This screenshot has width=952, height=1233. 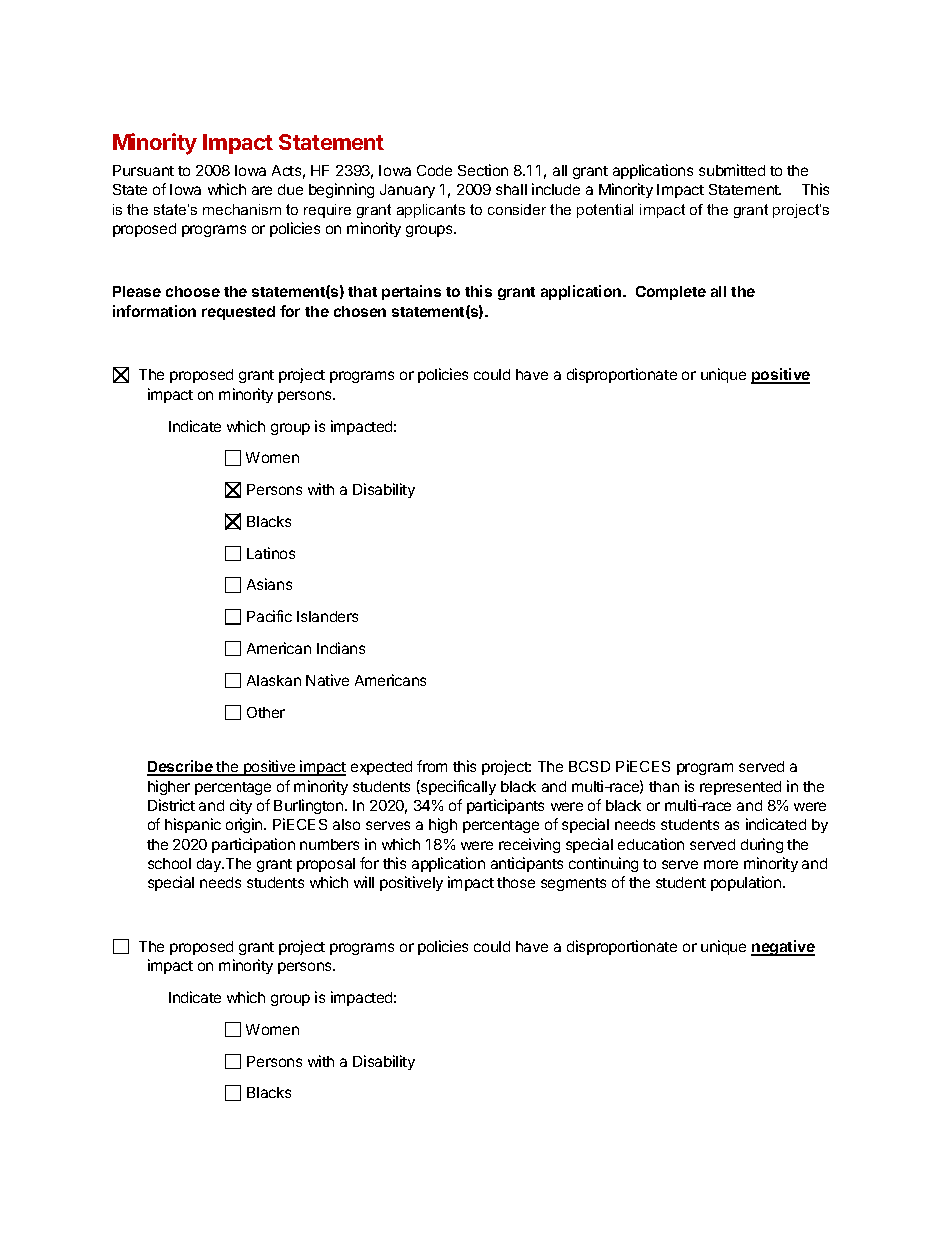 I want to click on Describe, so click(x=181, y=767).
